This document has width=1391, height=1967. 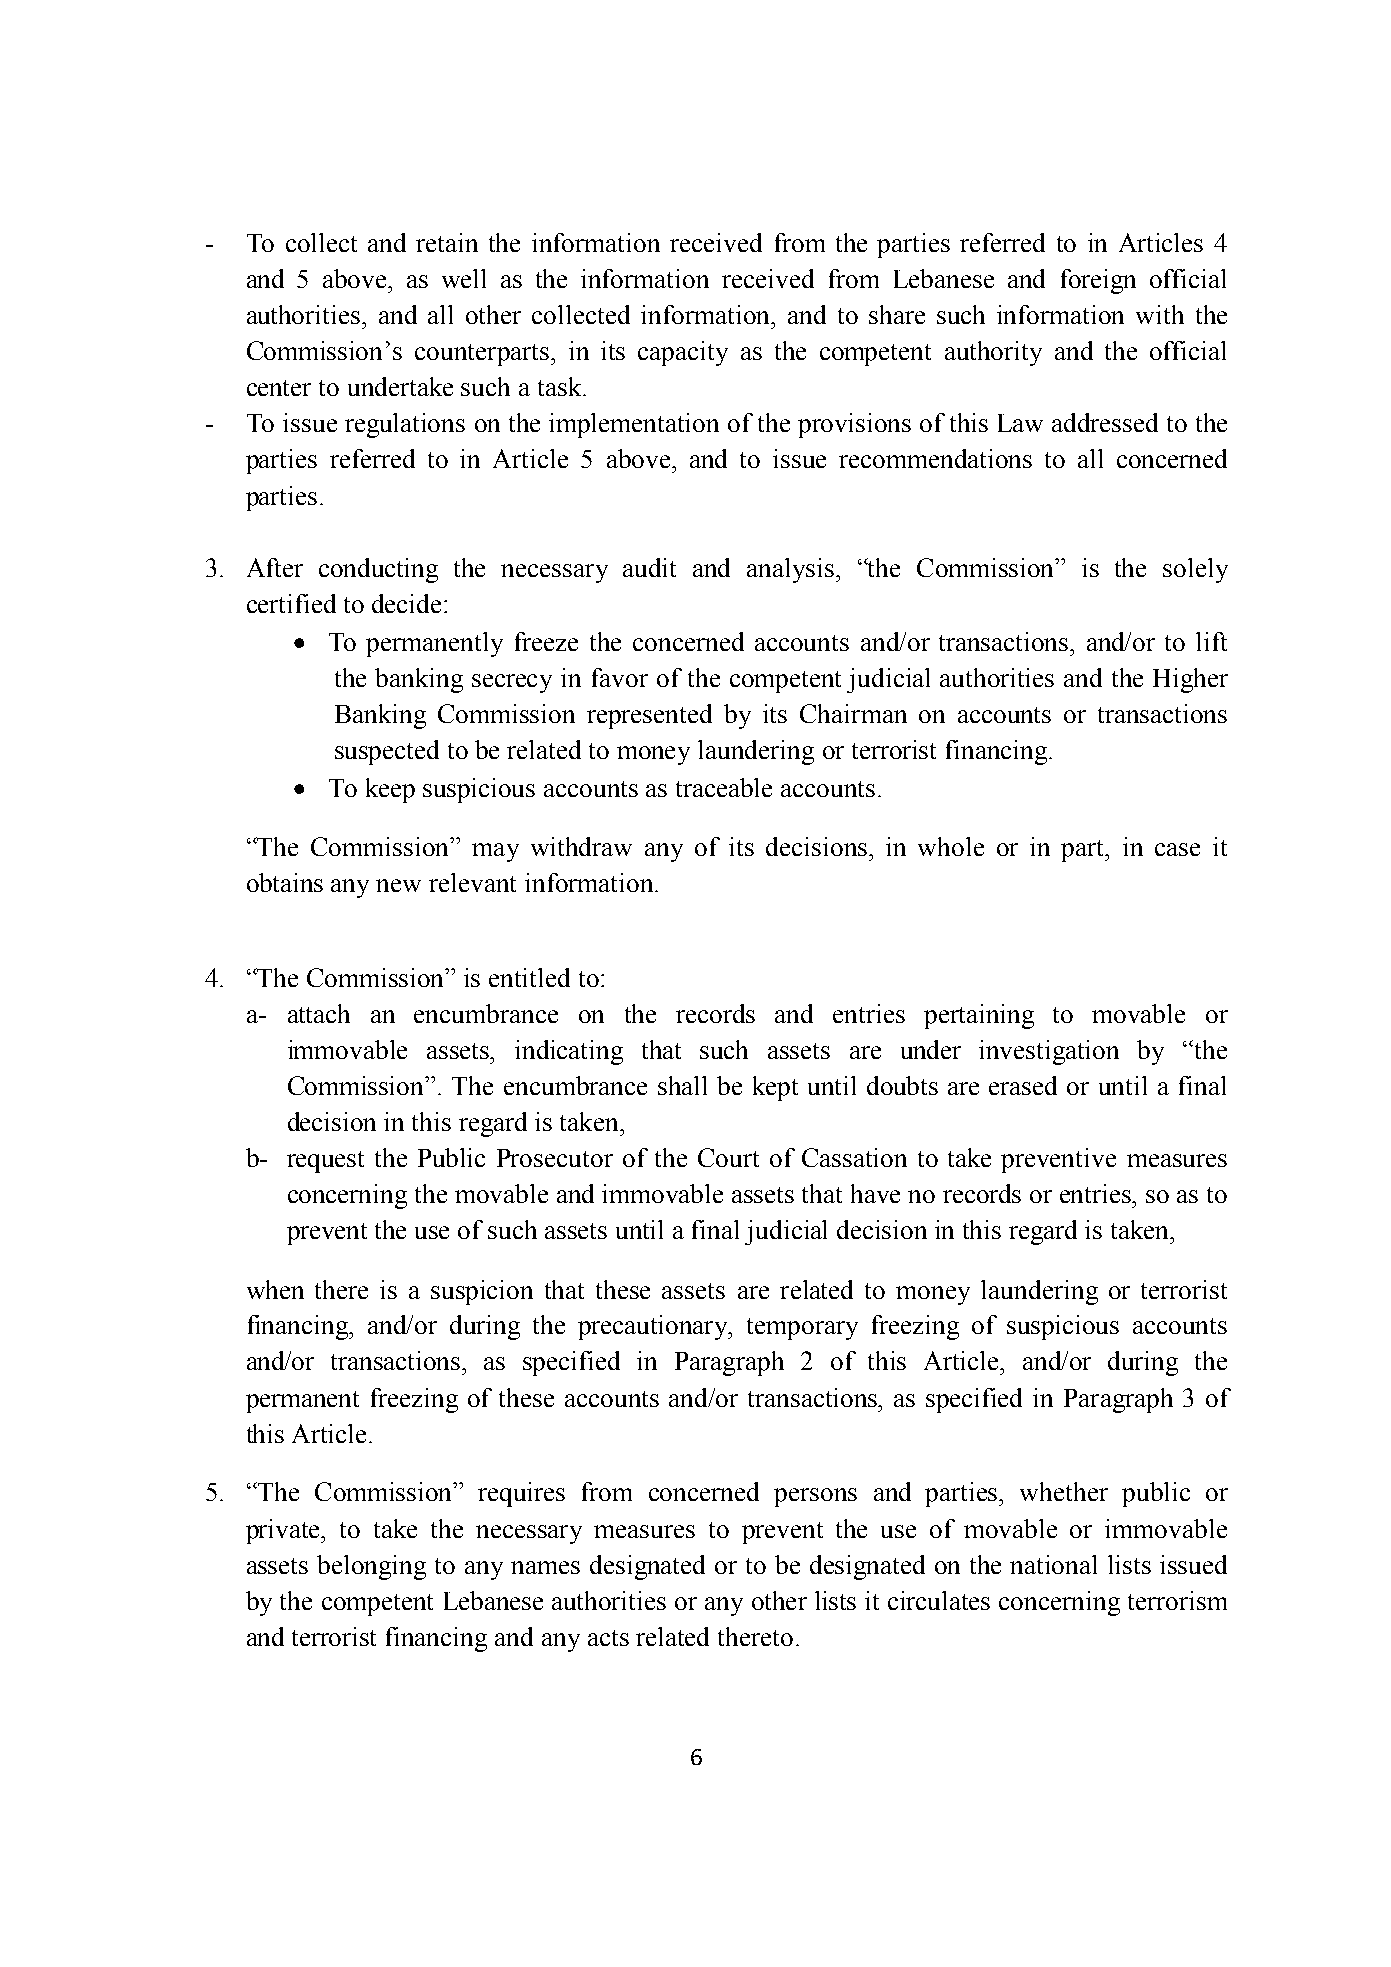 What do you see at coordinates (1098, 281) in the document?
I see `foreign` at bounding box center [1098, 281].
